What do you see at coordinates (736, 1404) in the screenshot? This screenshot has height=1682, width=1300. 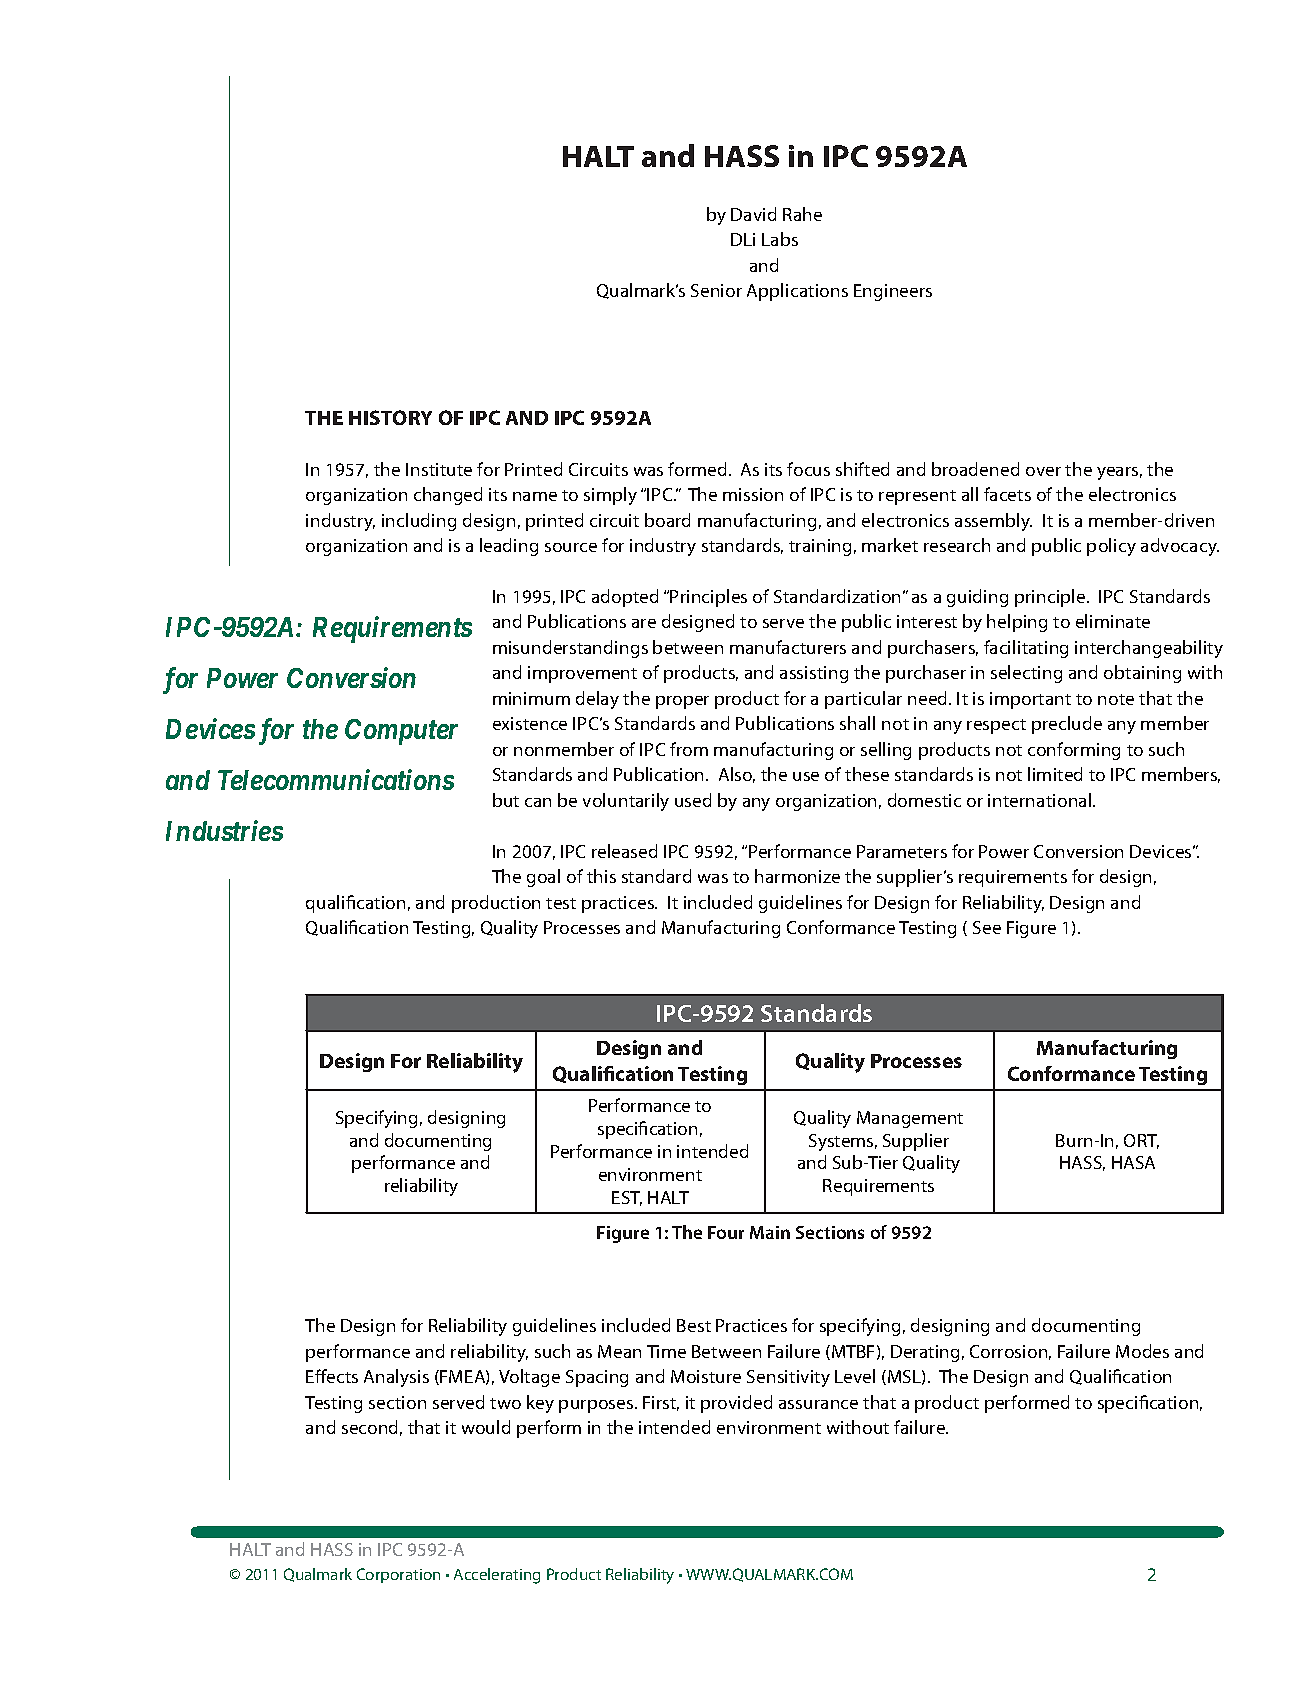 I see `provided` at bounding box center [736, 1404].
